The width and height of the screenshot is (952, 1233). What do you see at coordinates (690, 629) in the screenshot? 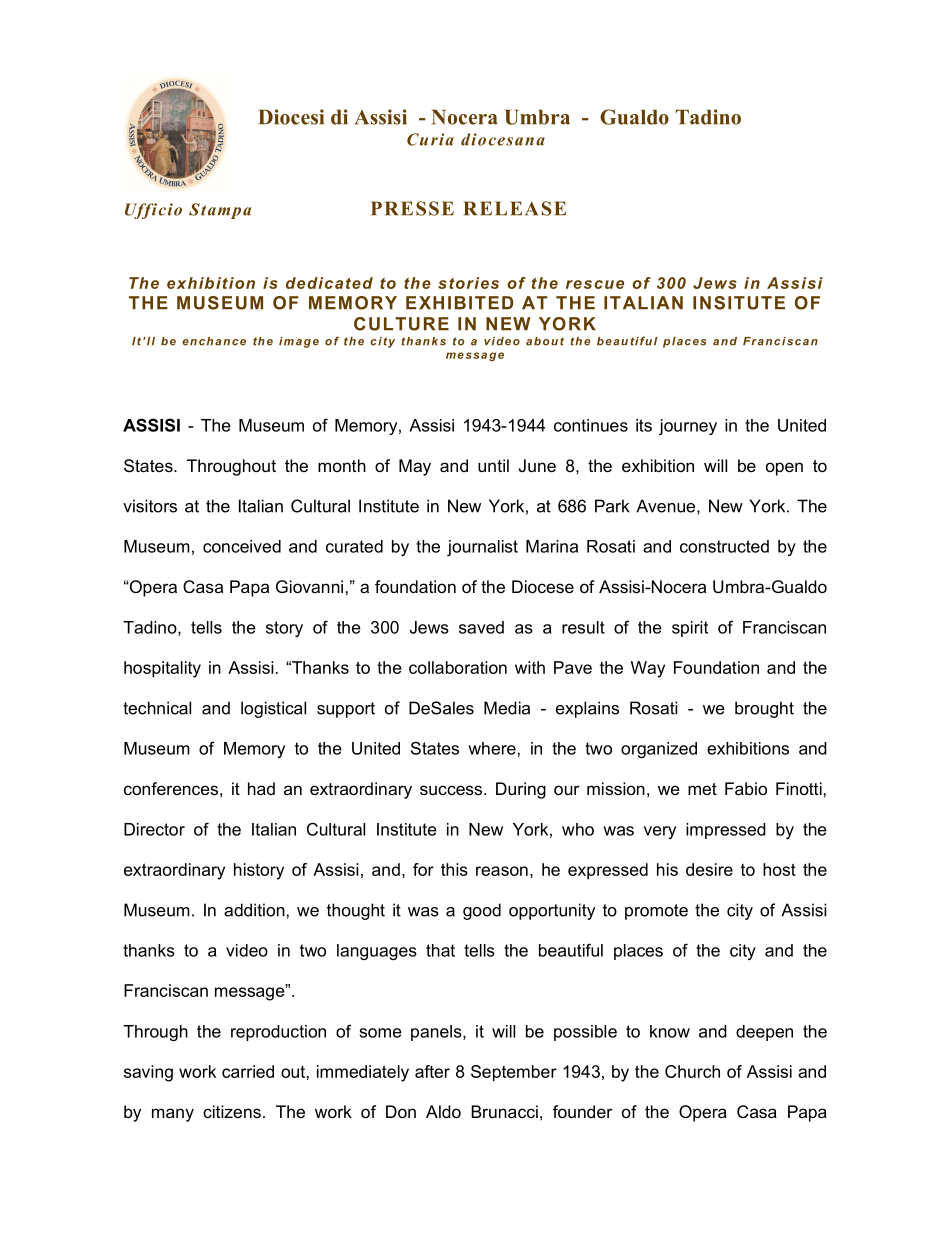
I see `spirit` at bounding box center [690, 629].
